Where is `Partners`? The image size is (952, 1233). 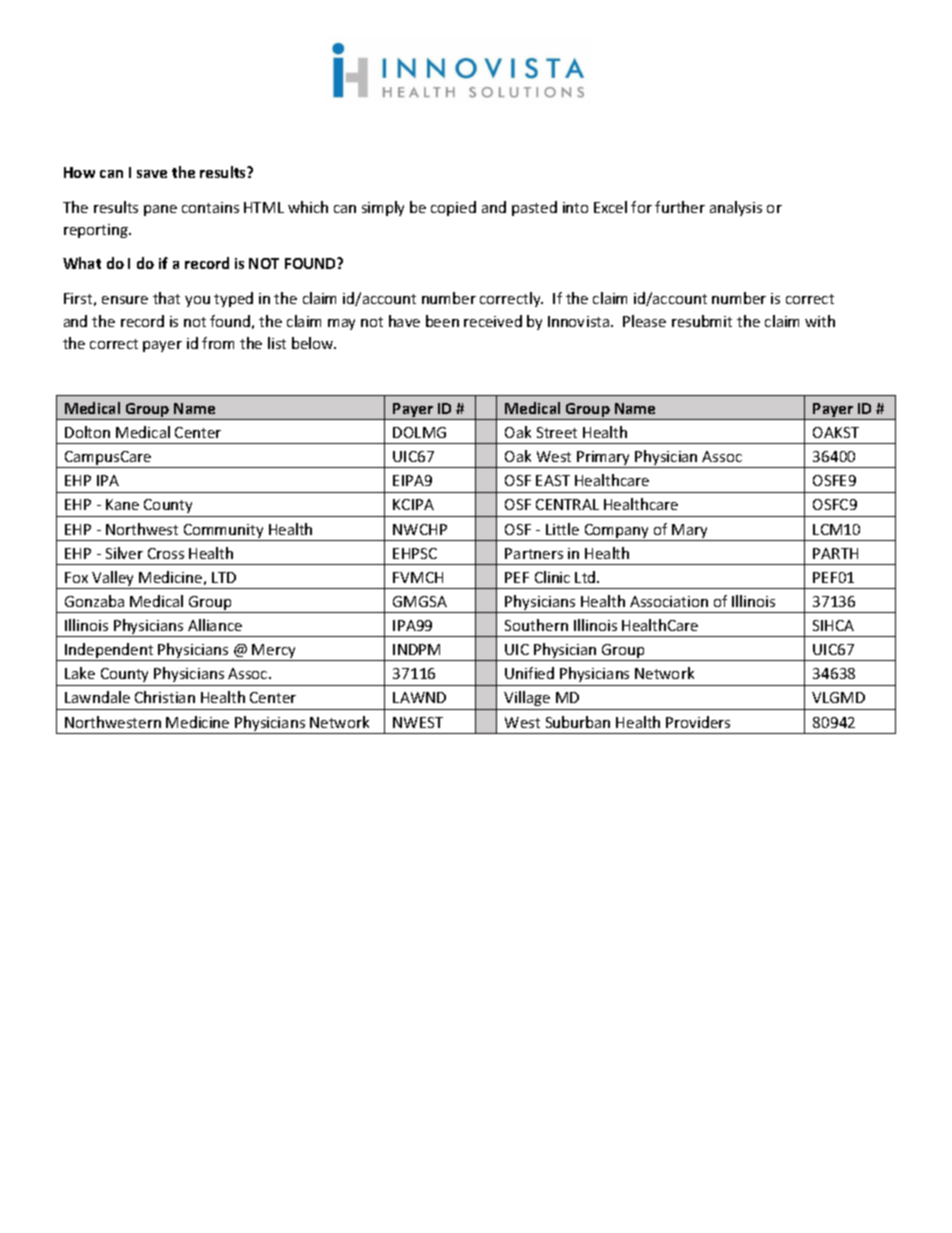 Partners is located at coordinates (534, 553).
